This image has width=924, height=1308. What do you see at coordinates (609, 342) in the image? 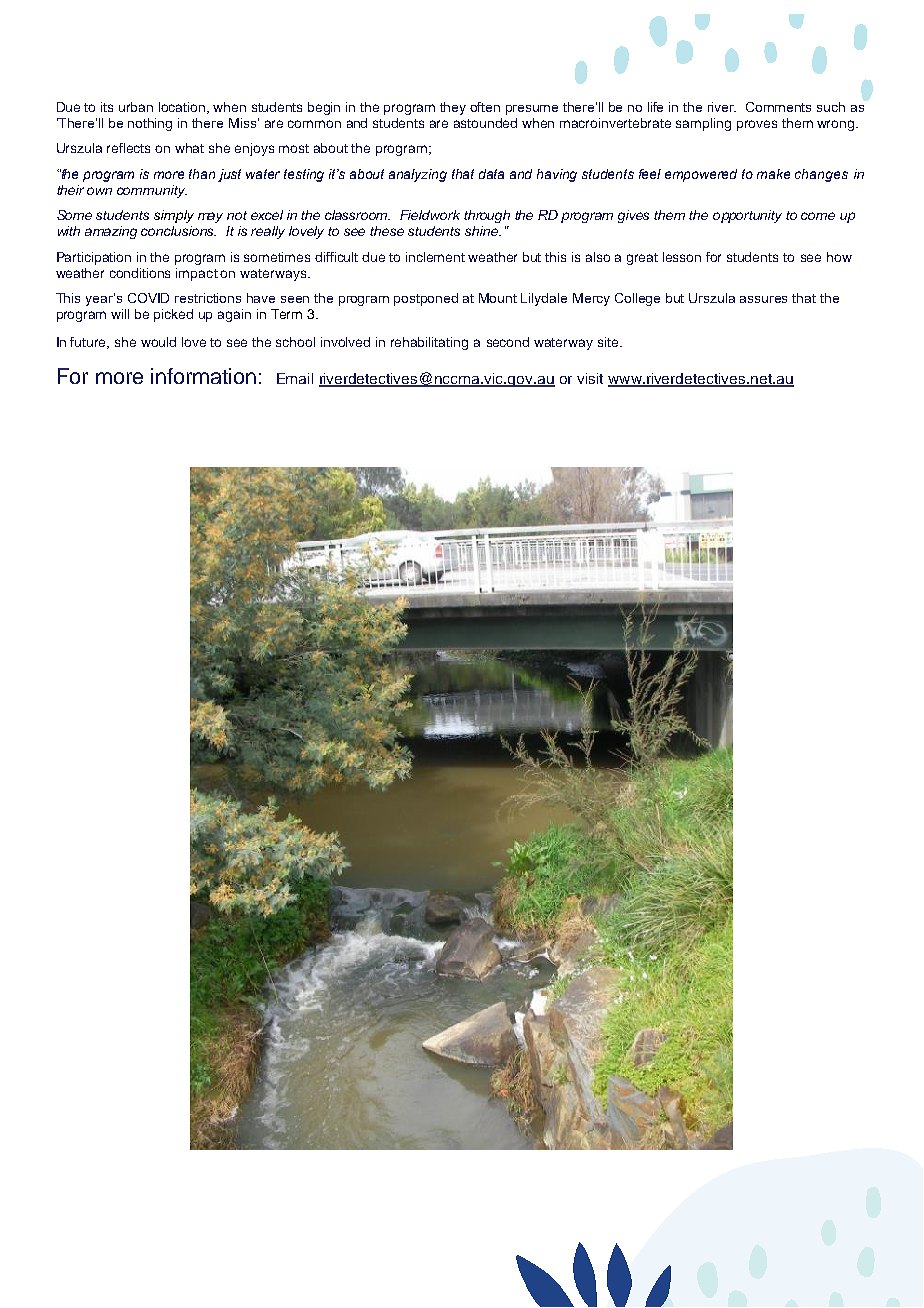
I see `site` at bounding box center [609, 342].
